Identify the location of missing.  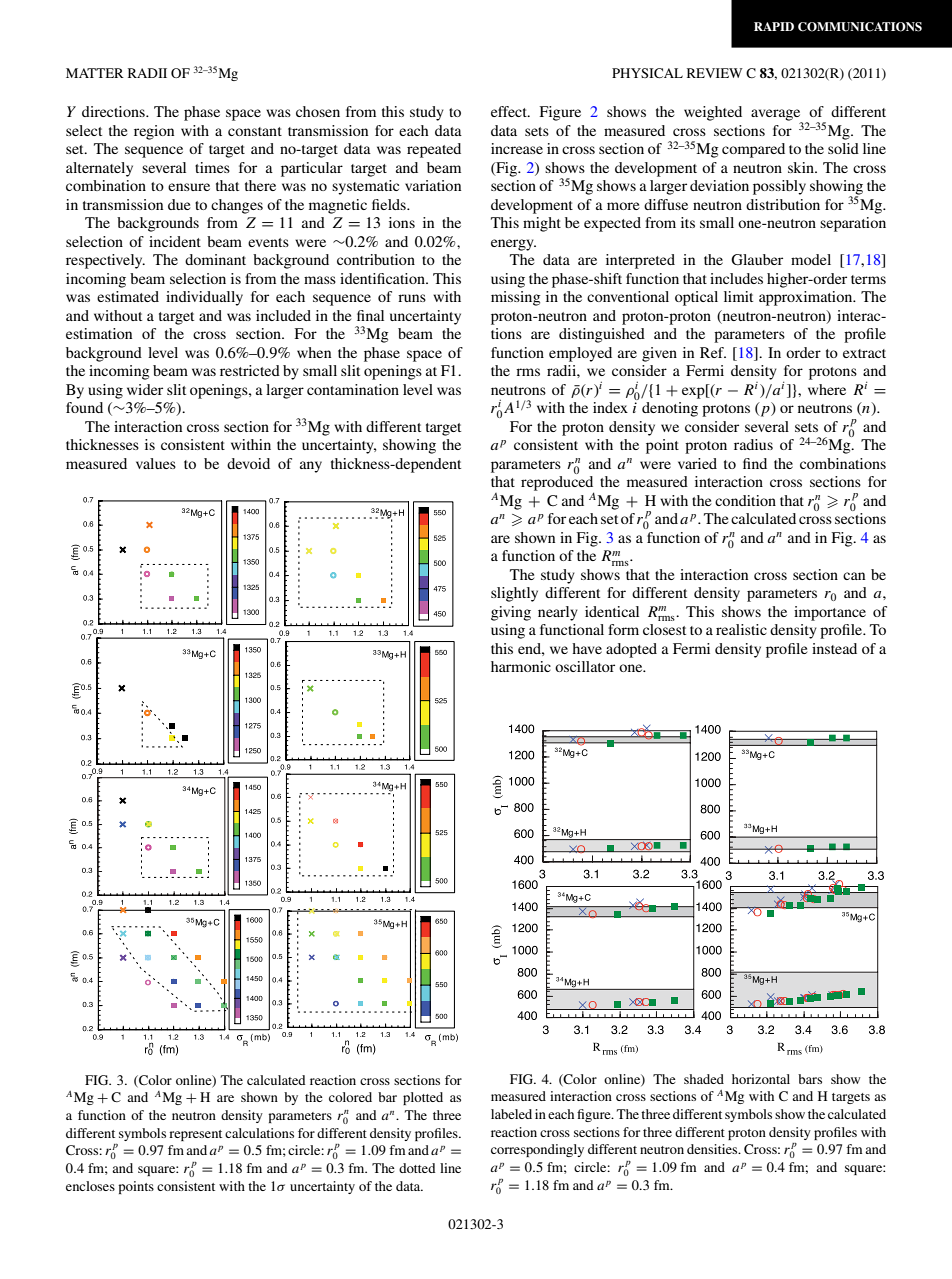
(516, 298).
